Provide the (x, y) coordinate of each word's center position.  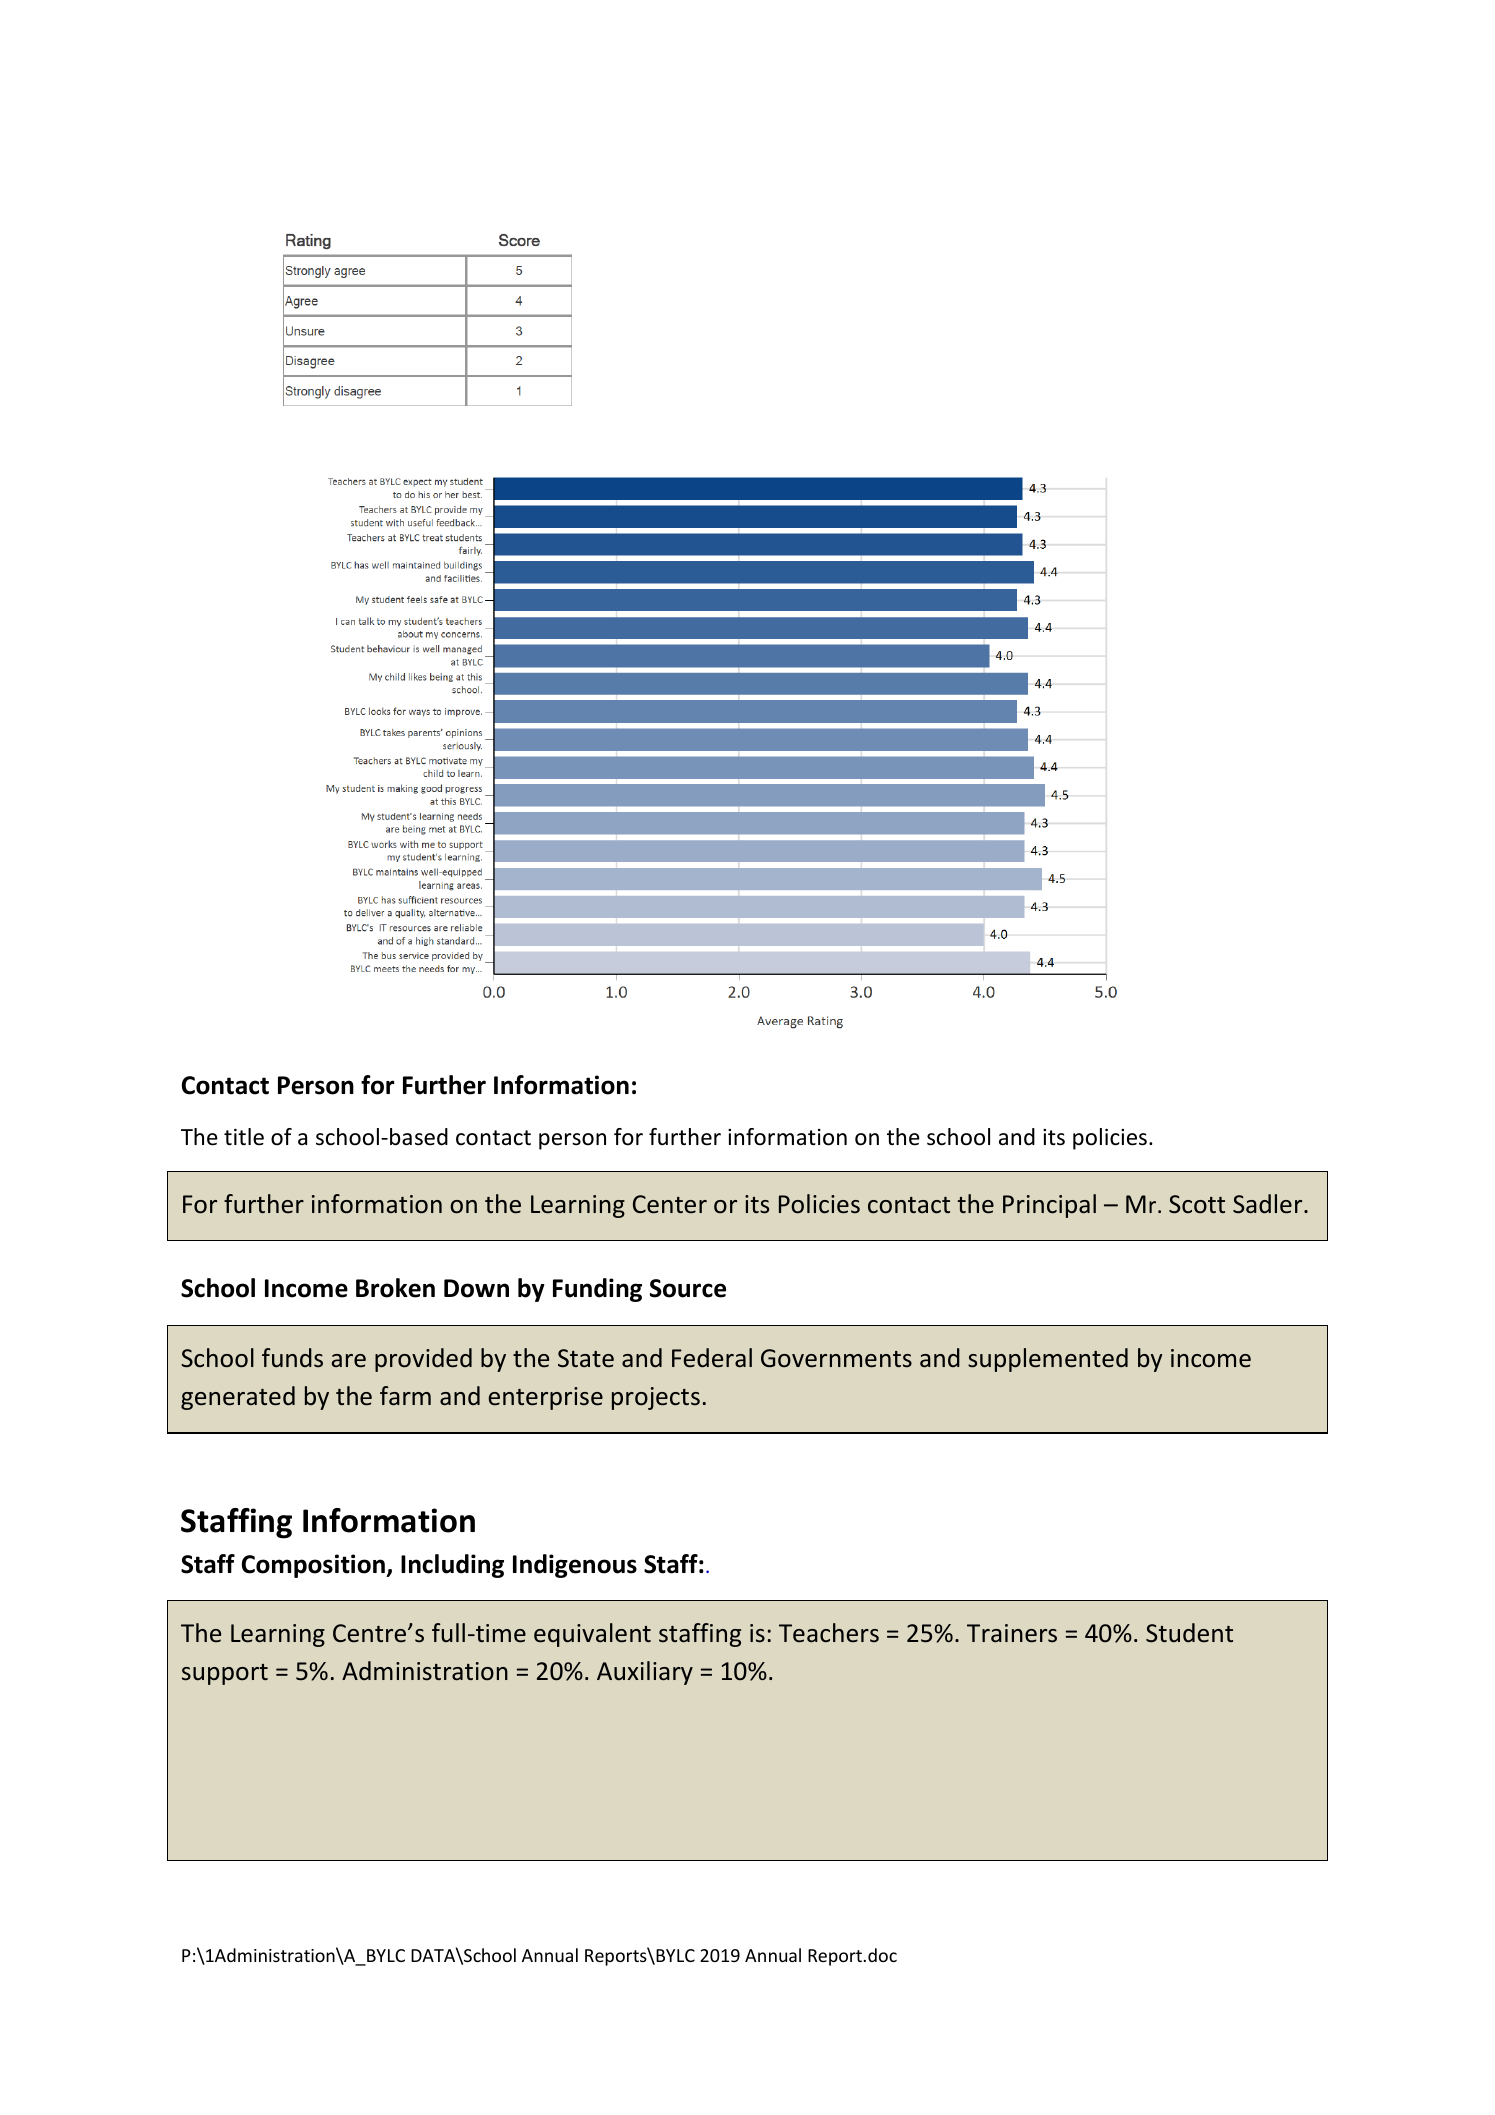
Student (1189, 1633)
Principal (1049, 1206)
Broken (395, 1288)
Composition (314, 1566)
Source (688, 1288)
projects (656, 1398)
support (225, 1674)
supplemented (1048, 1360)
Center (670, 1204)
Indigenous (575, 1566)
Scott (1197, 1204)
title (244, 1137)
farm (405, 1396)
